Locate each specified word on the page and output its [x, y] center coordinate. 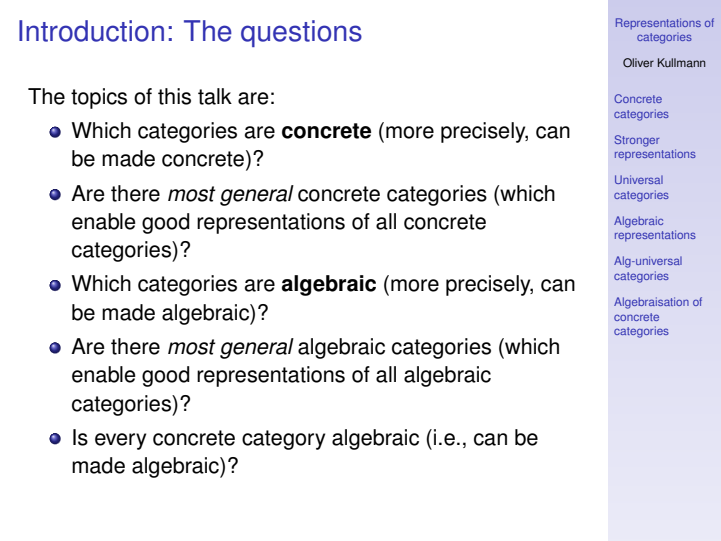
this [174, 96]
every [120, 441]
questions [301, 33]
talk [215, 96]
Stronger [637, 141]
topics [99, 98]
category [283, 440]
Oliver [638, 63]
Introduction [91, 31]
